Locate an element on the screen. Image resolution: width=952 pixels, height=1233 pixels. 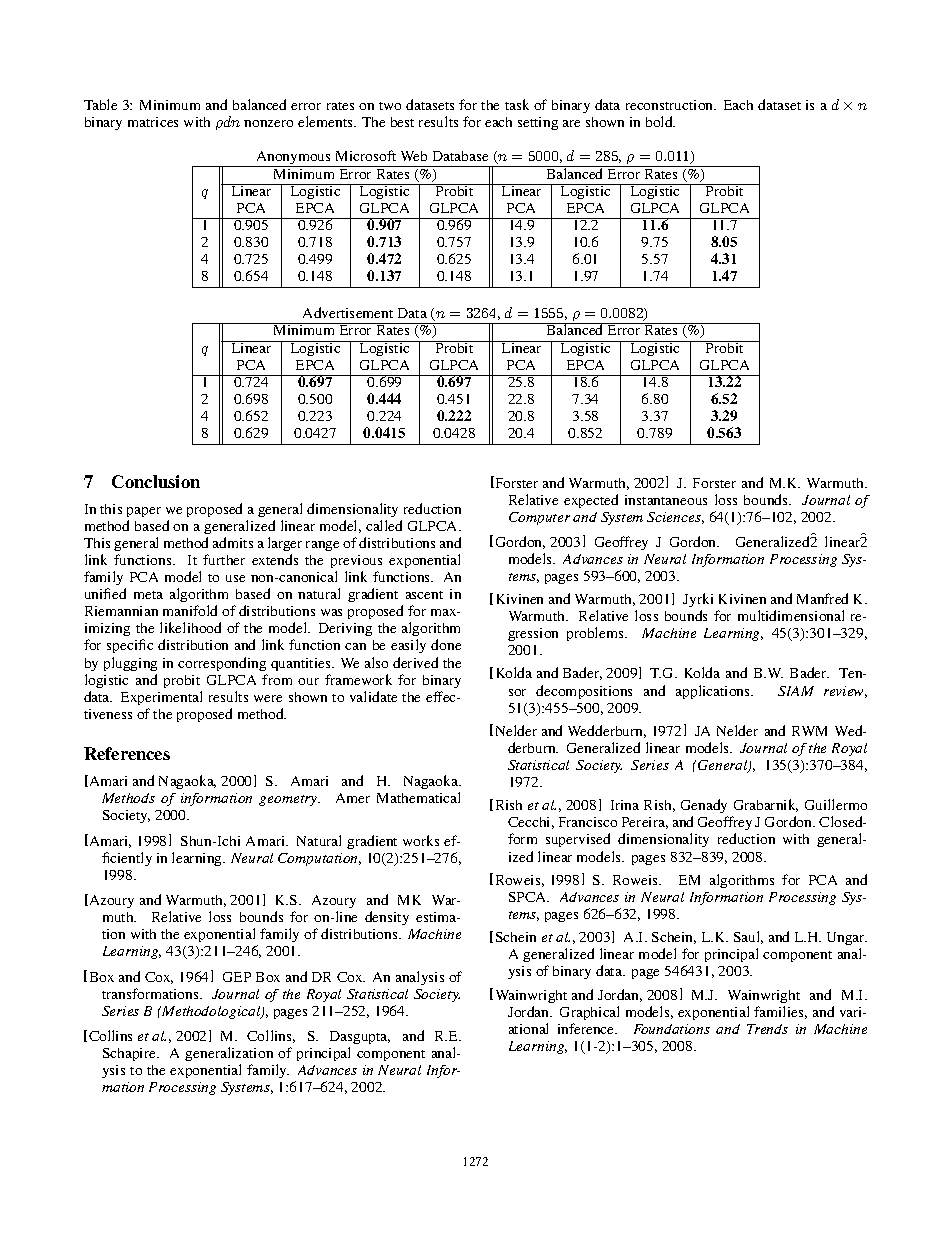
further is located at coordinates (224, 559).
